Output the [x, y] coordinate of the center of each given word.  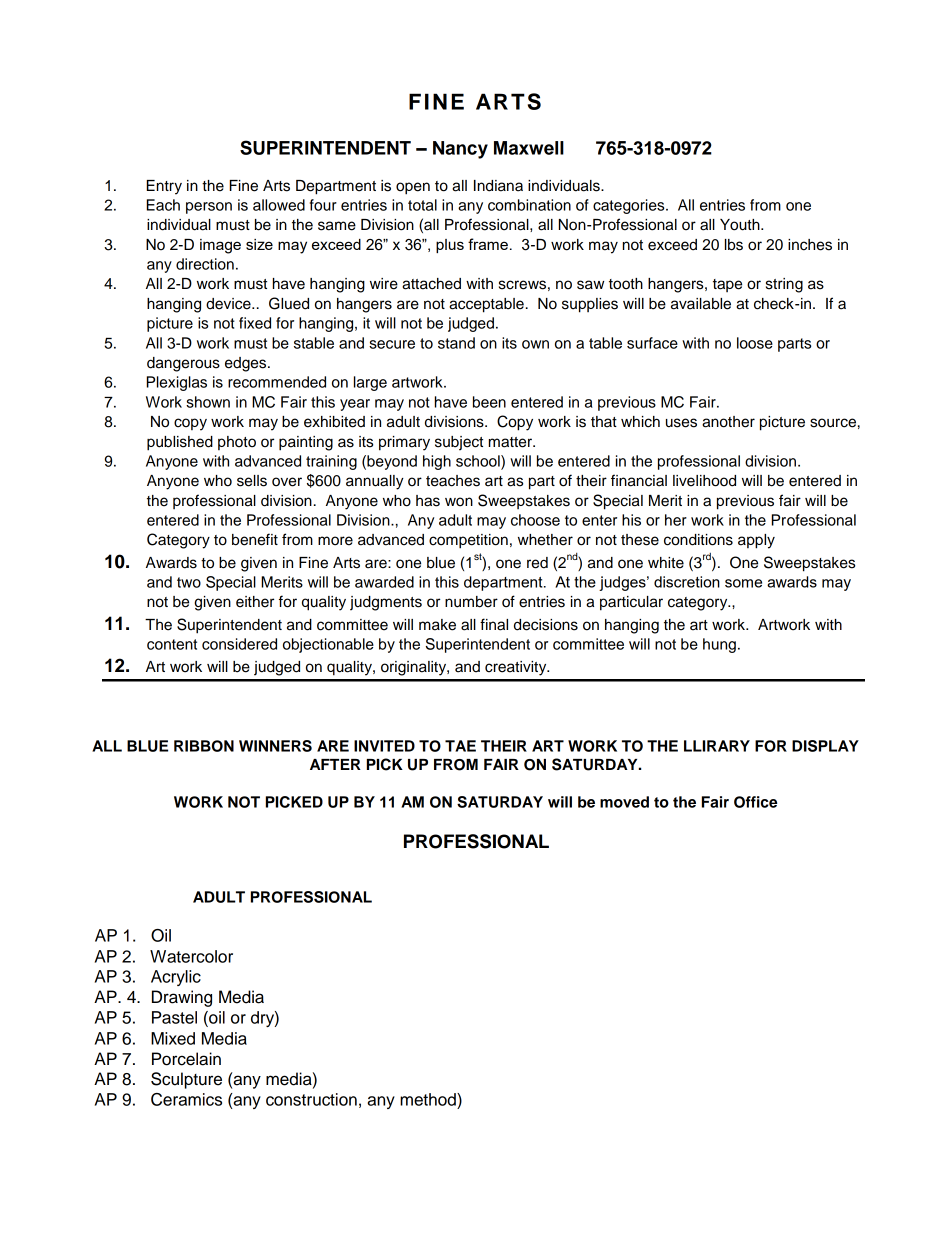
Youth [741, 225]
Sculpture [186, 1080]
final [494, 624]
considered [239, 644]
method [429, 1099]
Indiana [498, 186]
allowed [279, 205]
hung [719, 645]
